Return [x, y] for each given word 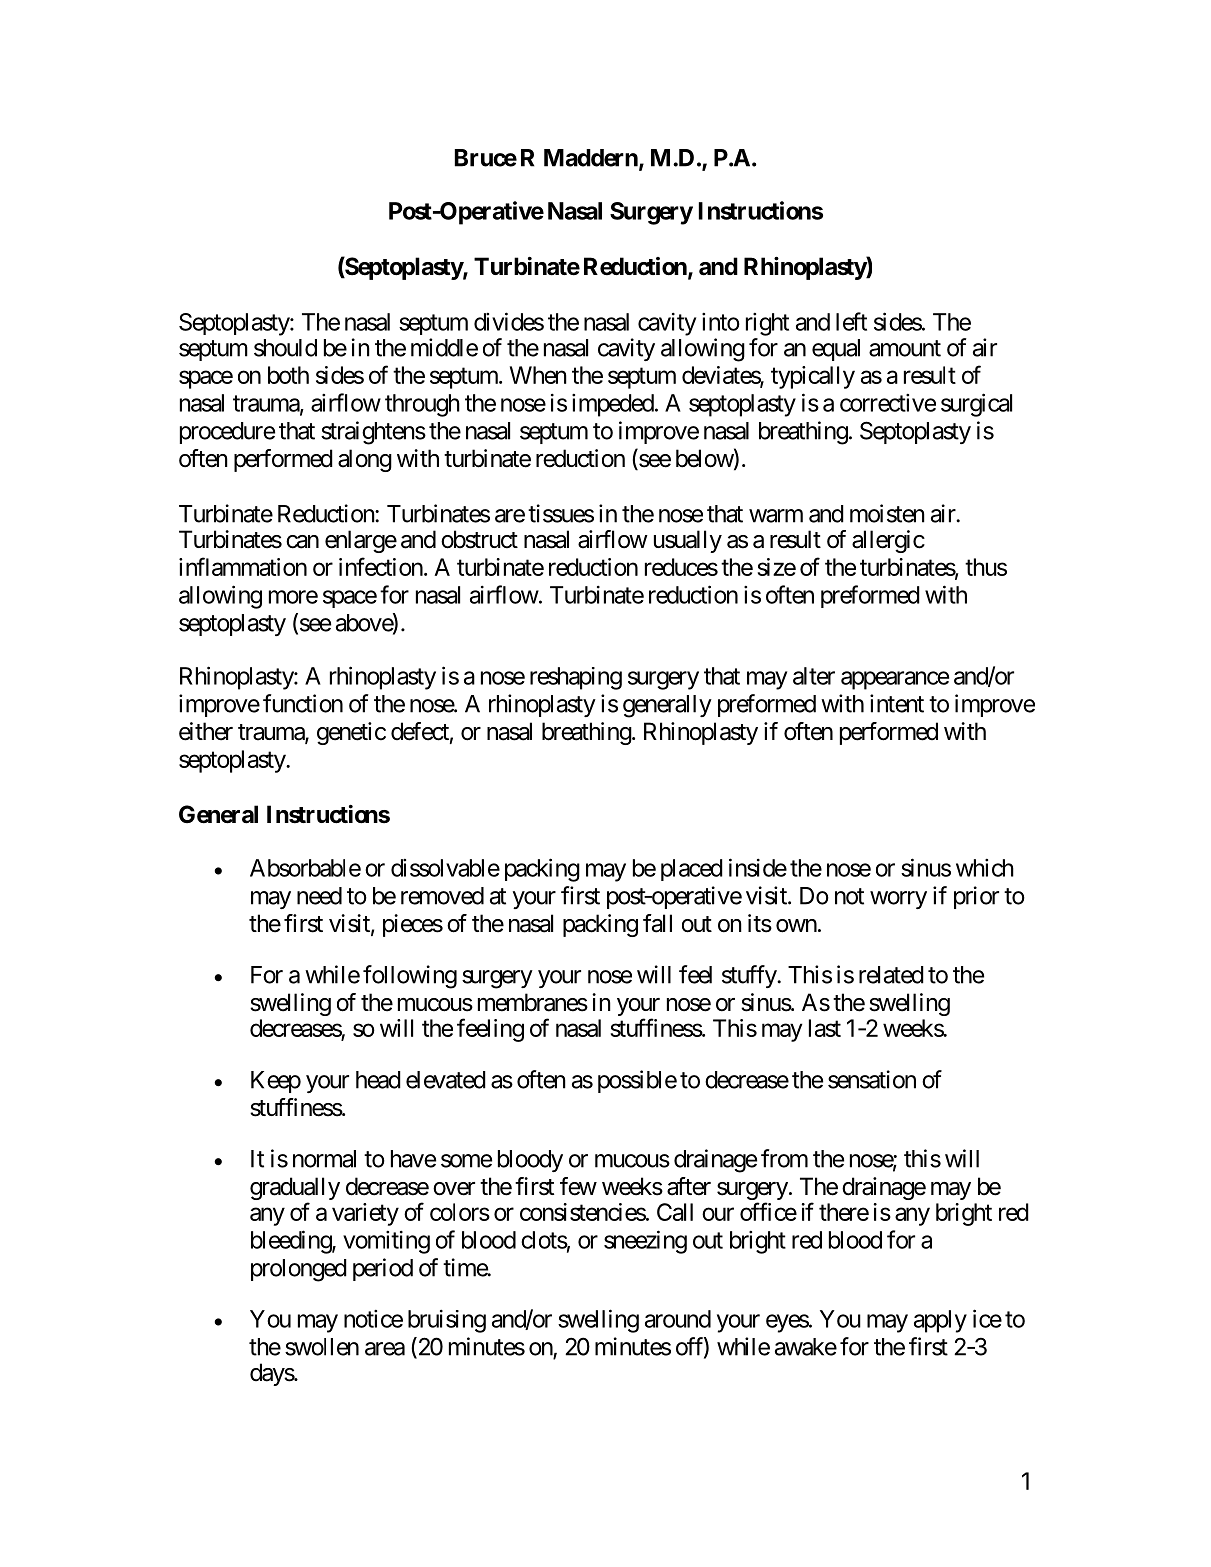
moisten [887, 513]
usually [688, 541]
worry [898, 900]
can [302, 542]
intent [897, 703]
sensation [872, 1079]
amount [905, 348]
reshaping [576, 678]
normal [324, 1159]
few [578, 1186]
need [319, 896]
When [538, 375]
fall [657, 923]
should [285, 348]
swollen [322, 1347]
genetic [351, 733]
